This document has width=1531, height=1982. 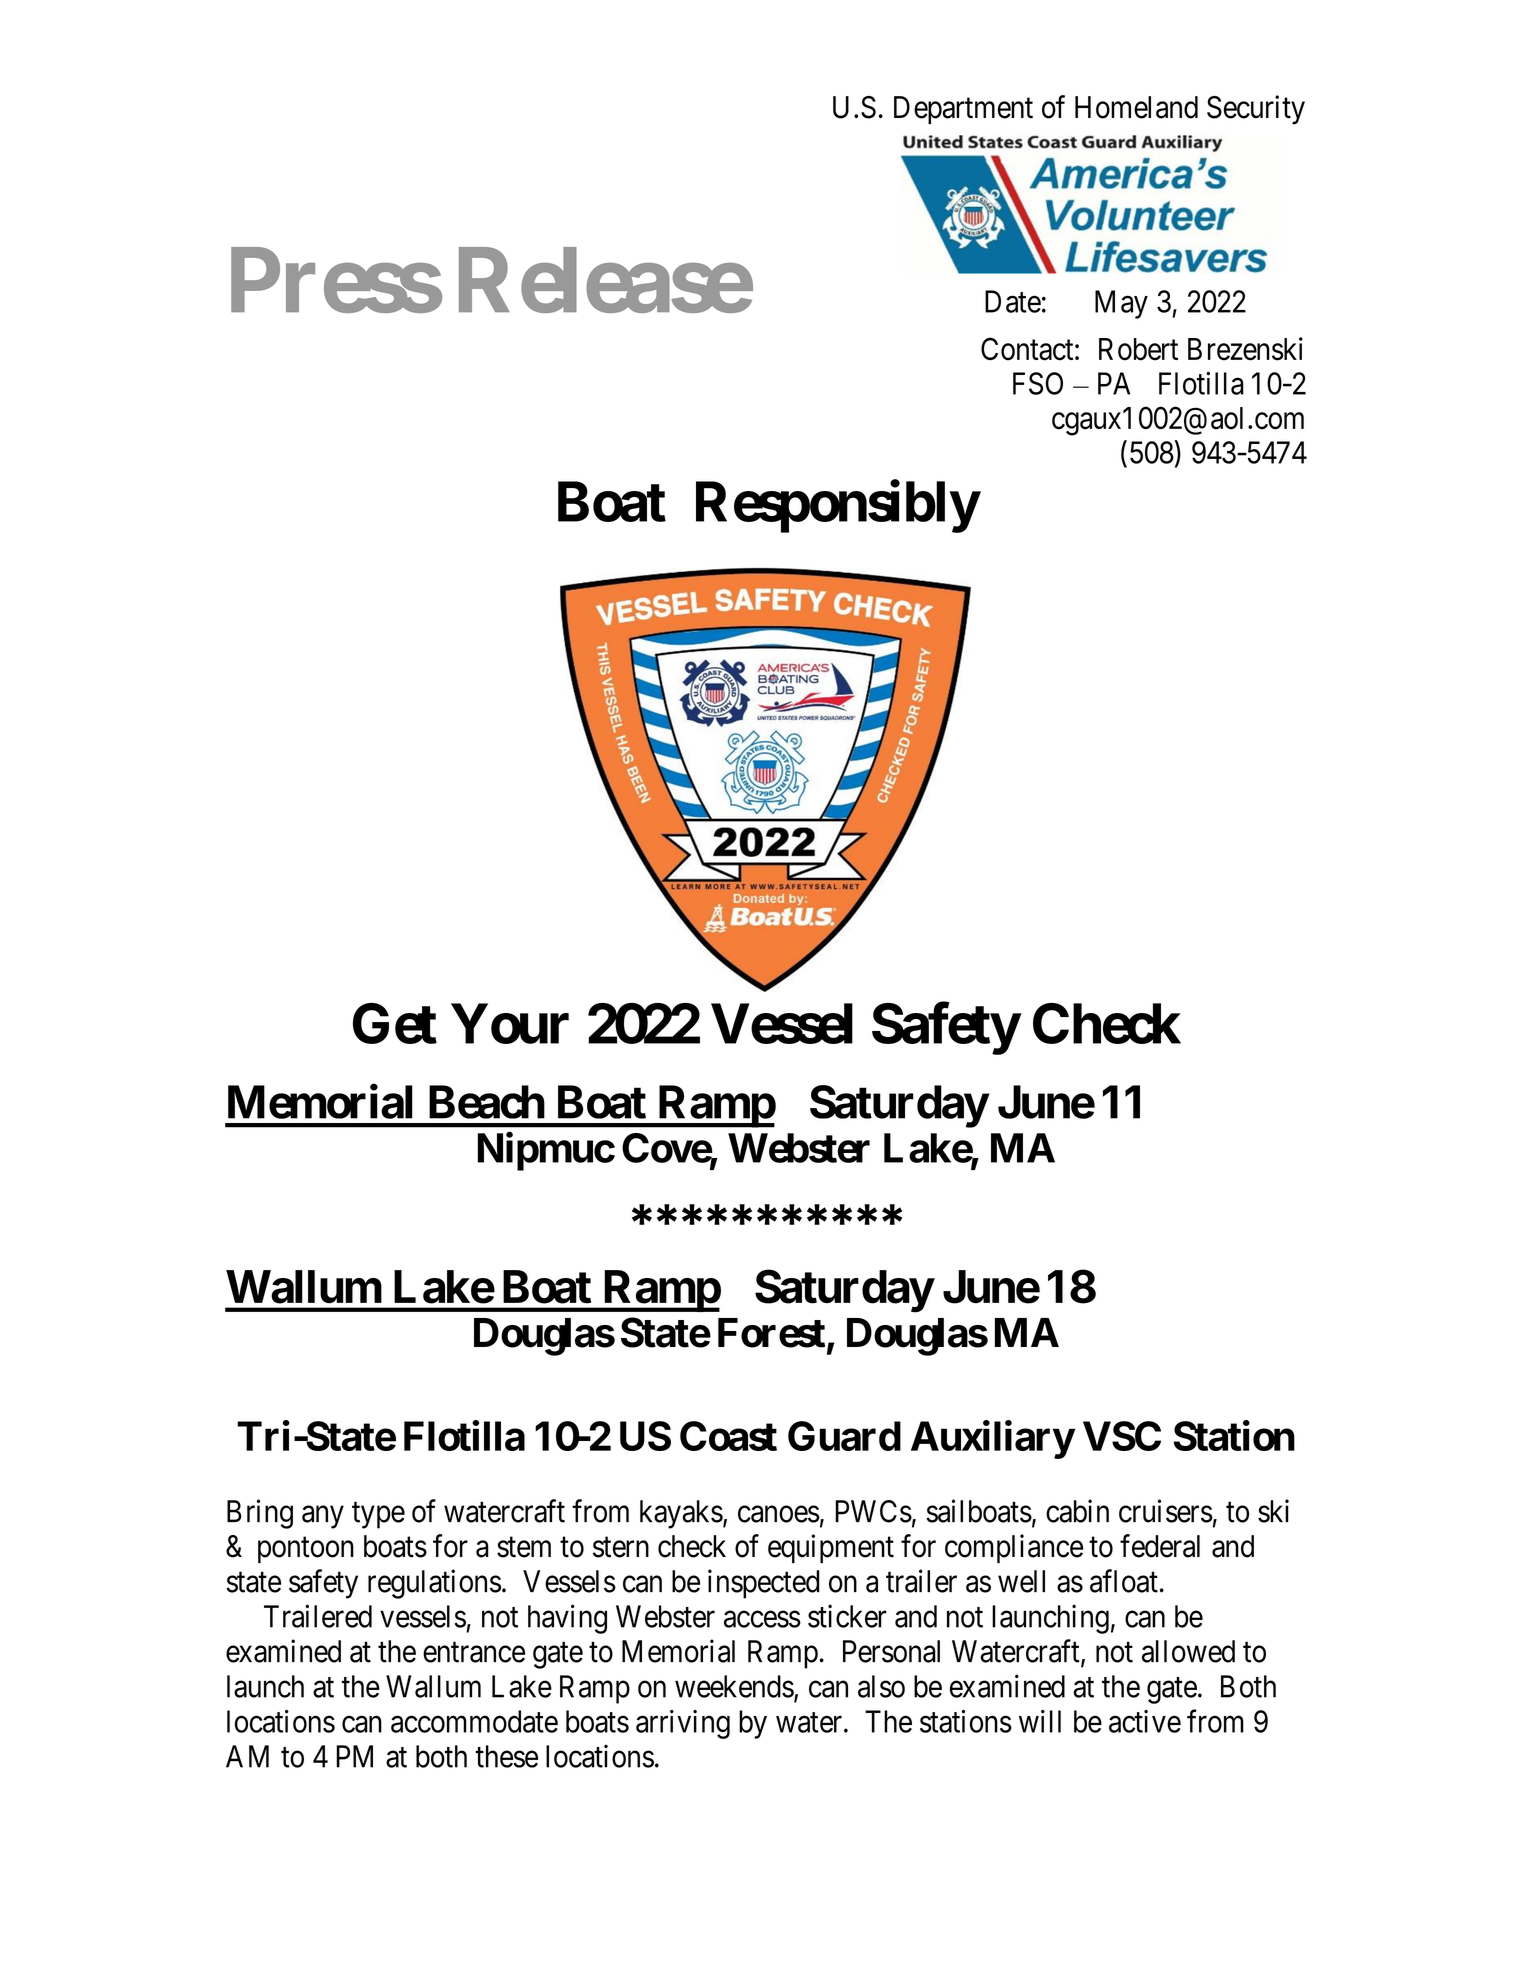 What do you see at coordinates (395, 1023) in the document?
I see `Get` at bounding box center [395, 1023].
